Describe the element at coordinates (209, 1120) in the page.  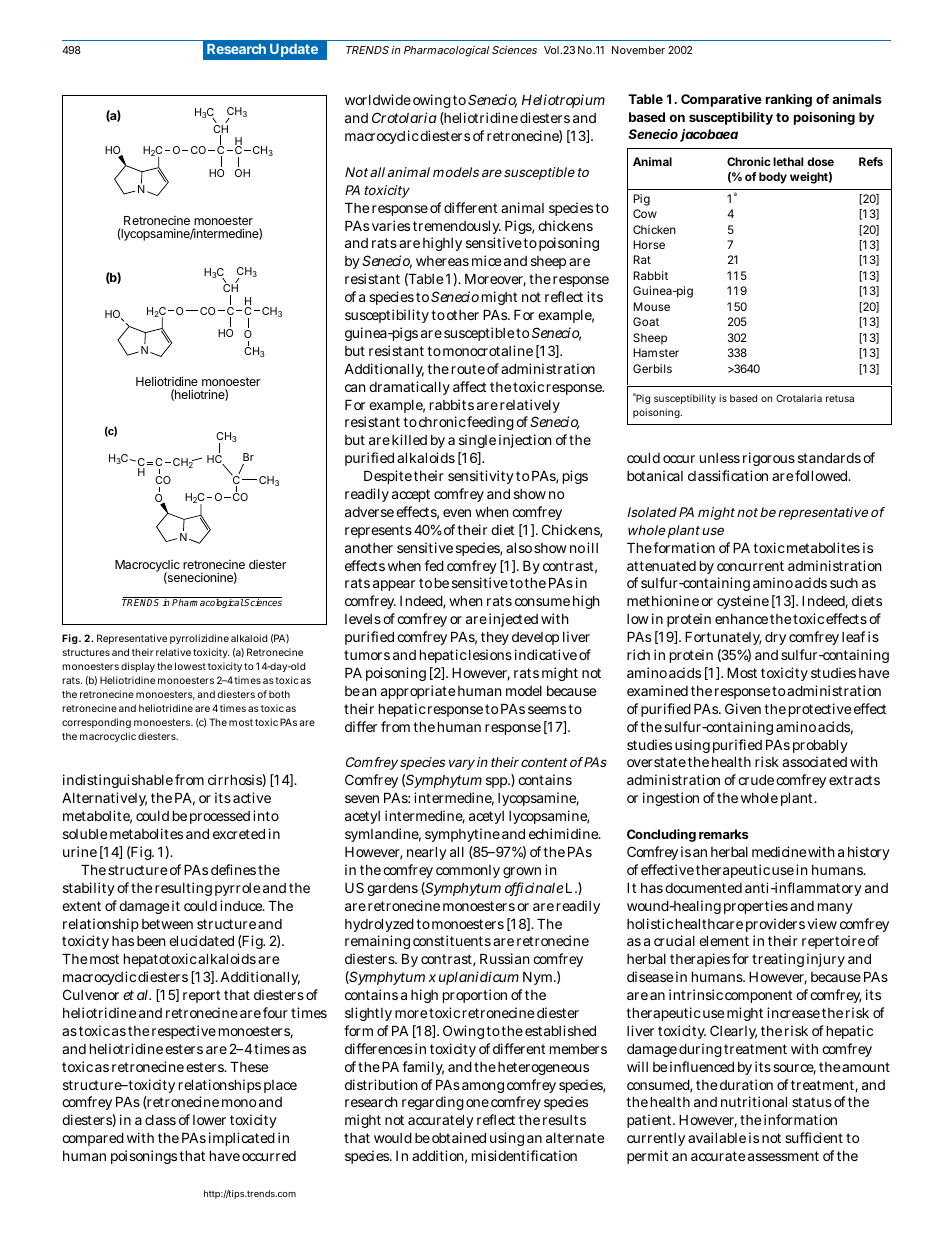
I see `lower` at that location.
